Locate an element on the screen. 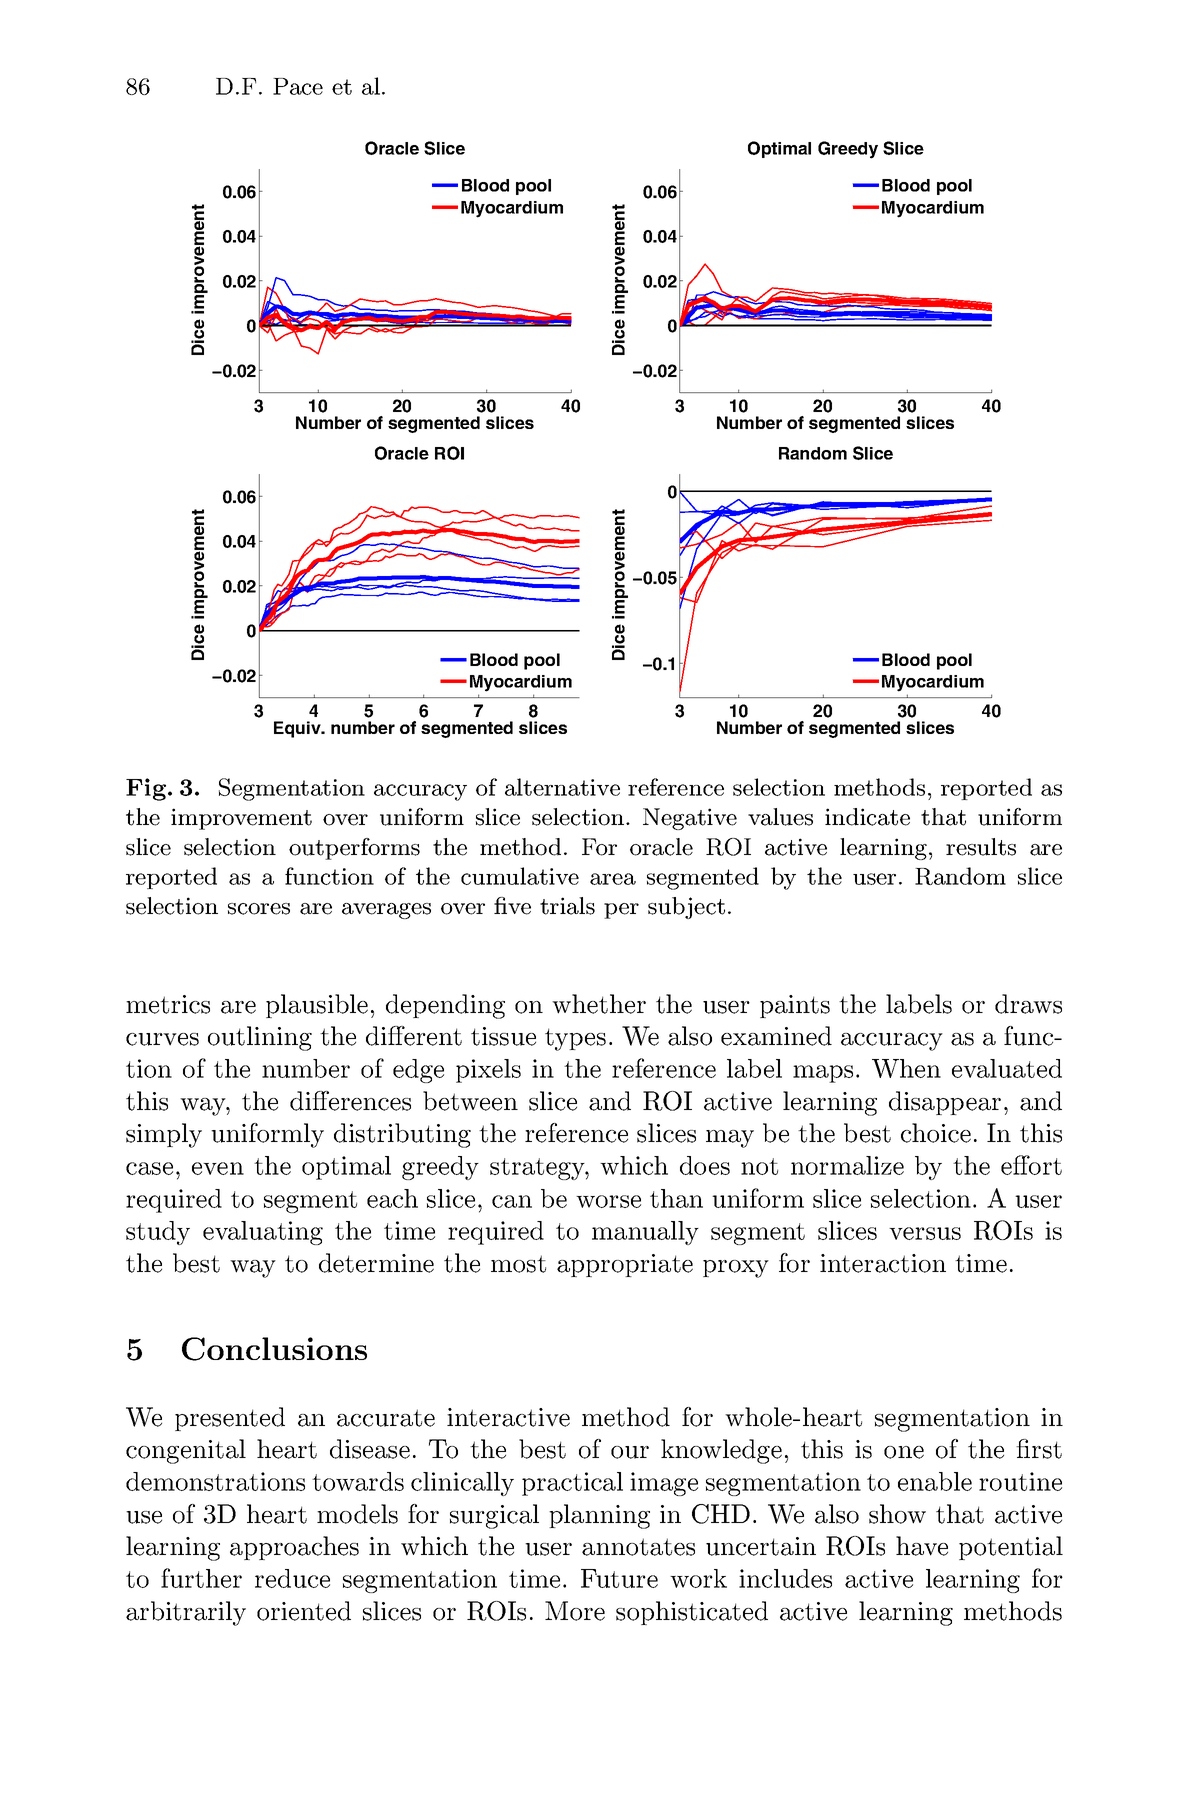 Image resolution: width=1191 pixels, height=1805 pixels. Pace is located at coordinates (298, 86).
